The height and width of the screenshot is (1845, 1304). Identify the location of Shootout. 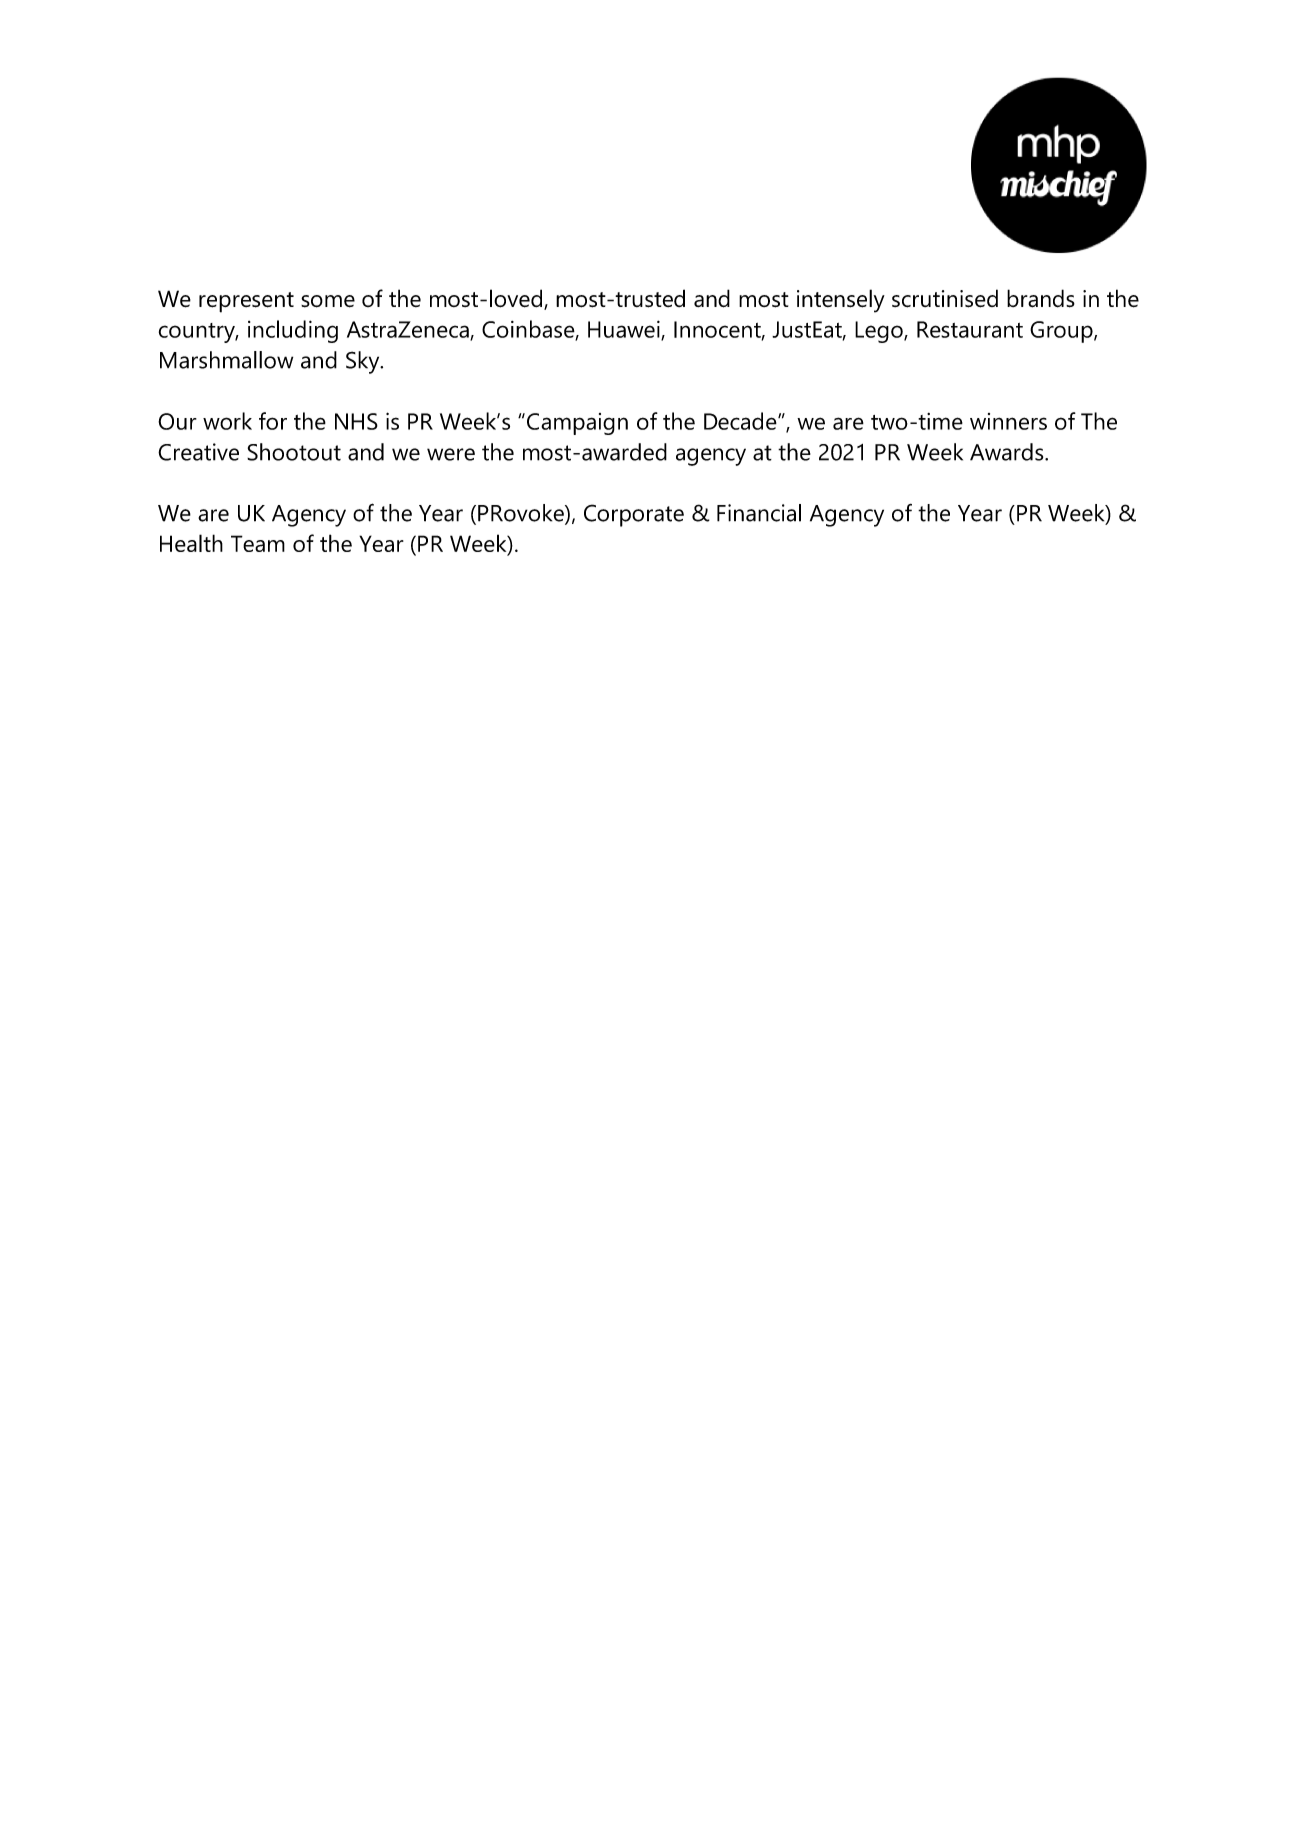
(294, 452).
